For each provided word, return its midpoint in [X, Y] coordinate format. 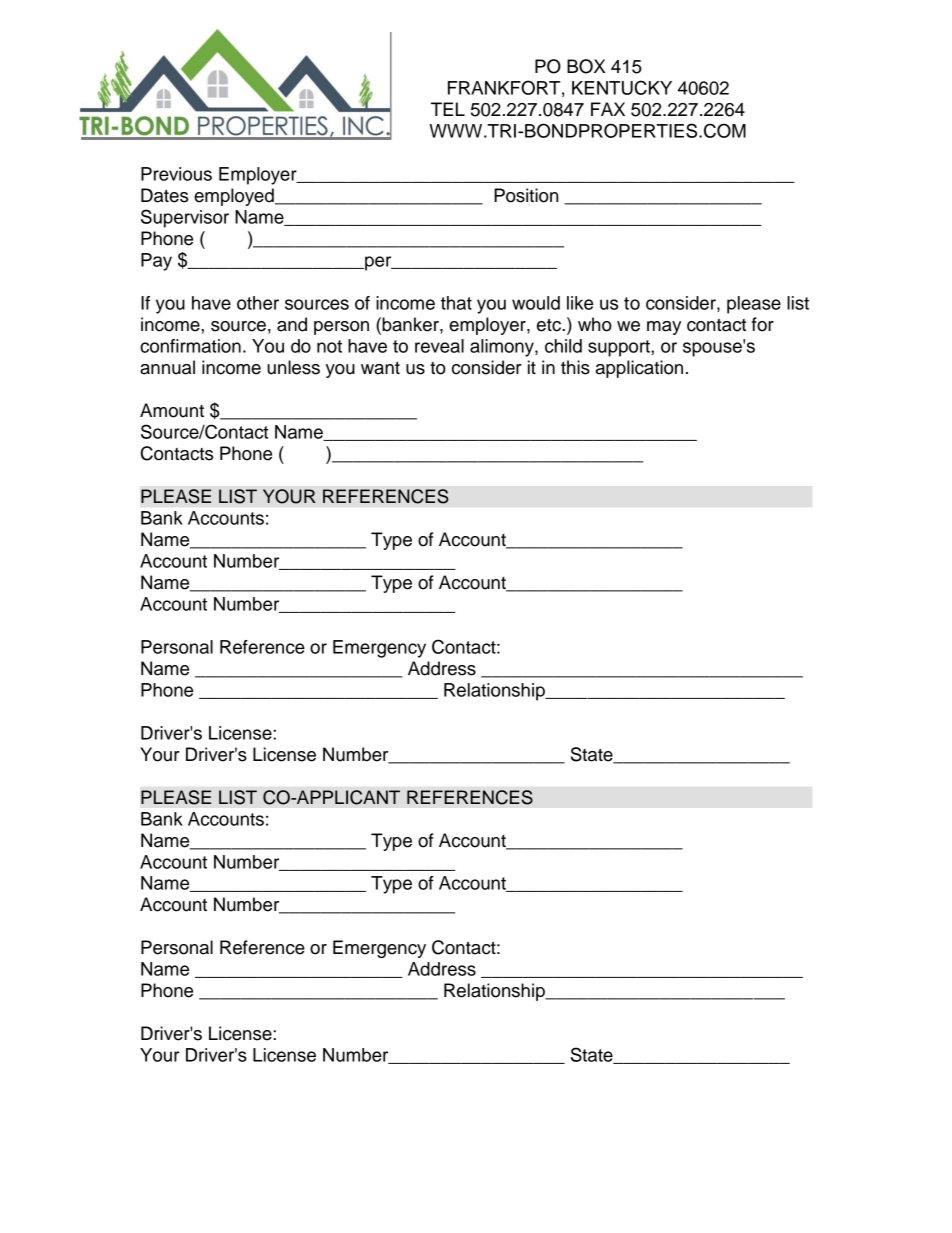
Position [526, 195]
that [456, 303]
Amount [172, 410]
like [580, 303]
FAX [608, 109]
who [595, 324]
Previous [176, 174]
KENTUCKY [622, 87]
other [258, 303]
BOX [586, 66]
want [380, 368]
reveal [439, 346]
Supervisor [185, 218]
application [639, 369]
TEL [448, 109]
